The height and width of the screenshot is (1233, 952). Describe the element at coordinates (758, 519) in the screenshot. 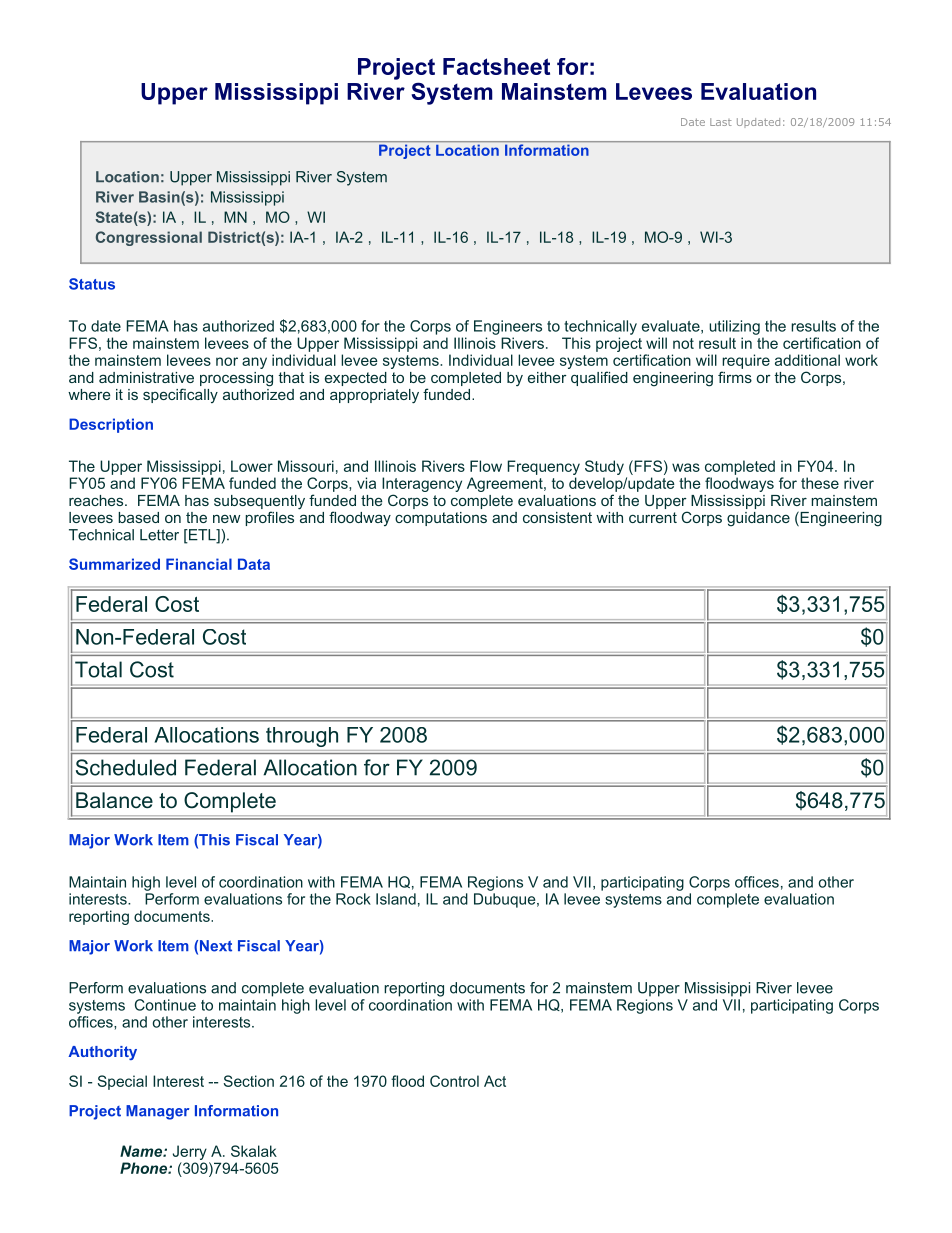

I see `guidance` at that location.
